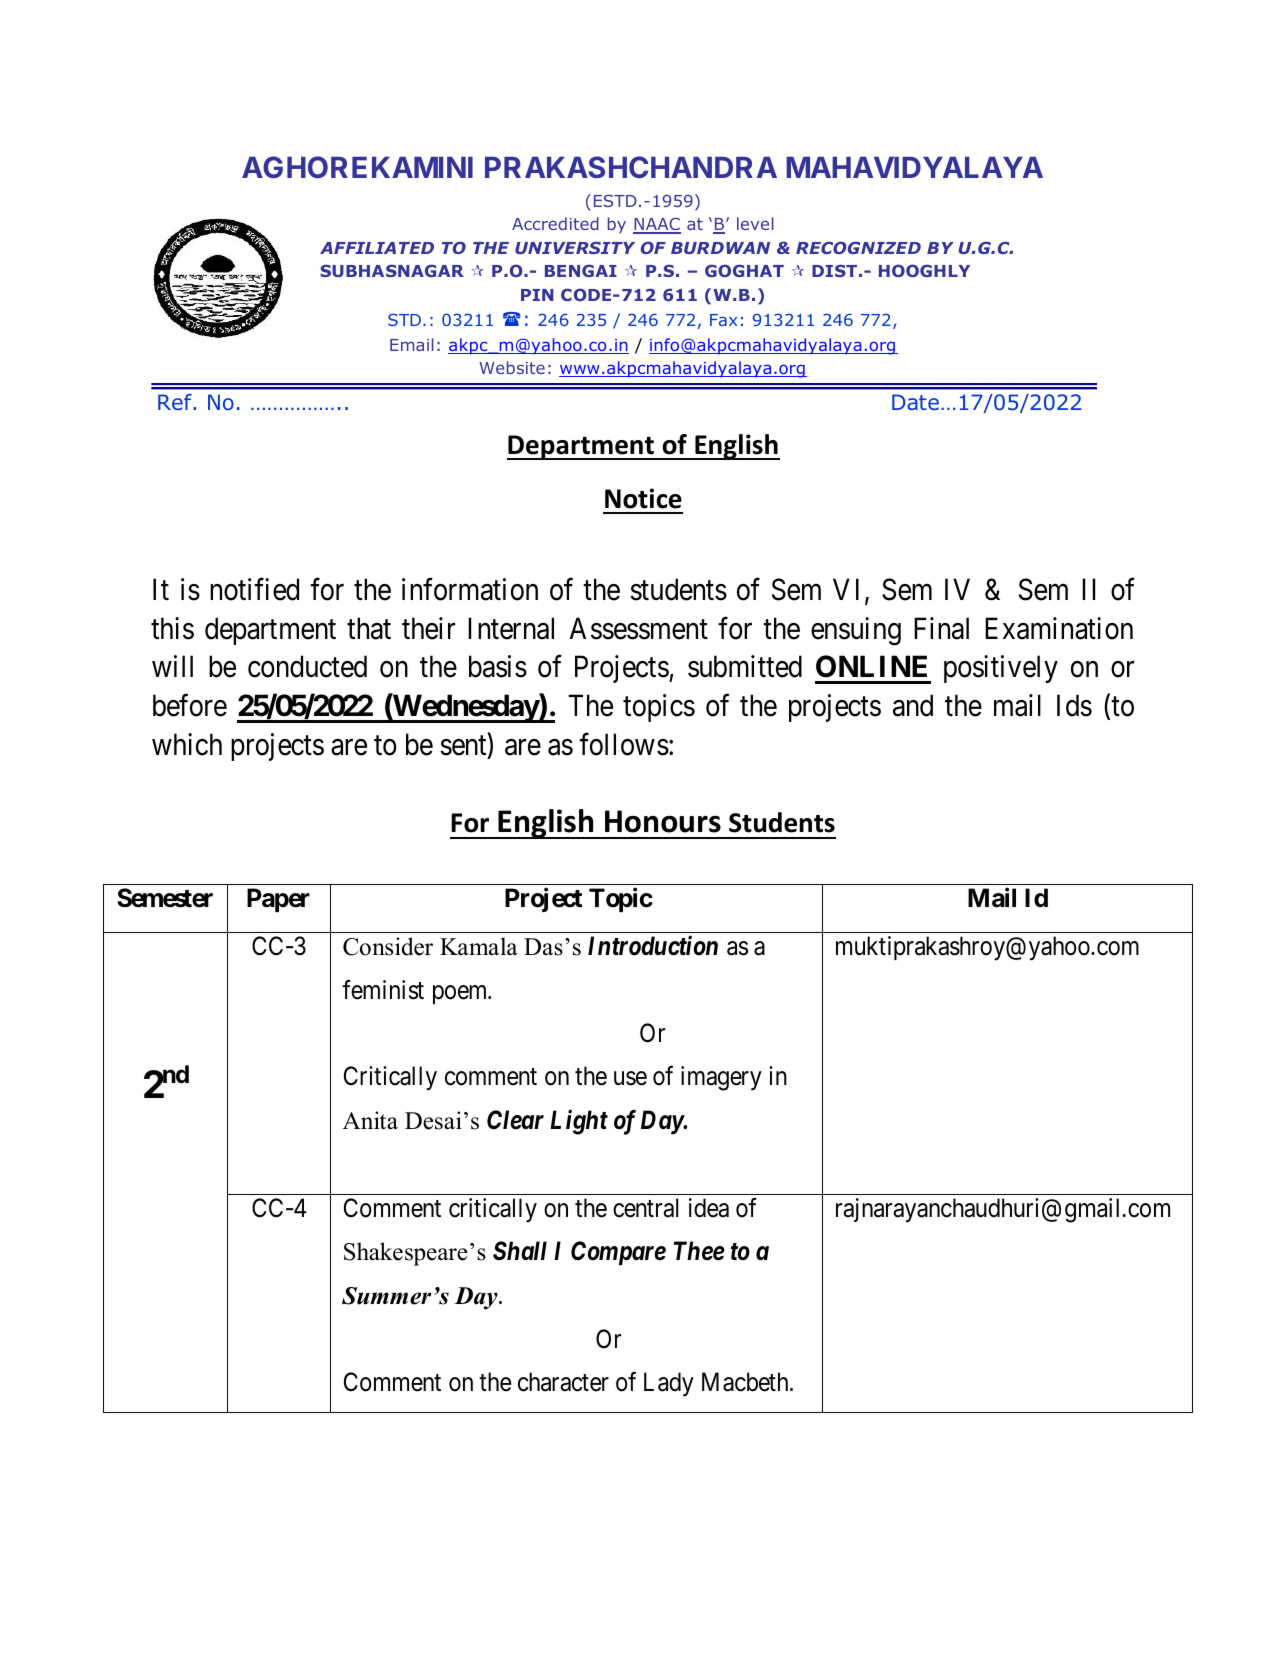  Describe the element at coordinates (575, 247) in the screenshot. I see `UNIVERSITY` at that location.
